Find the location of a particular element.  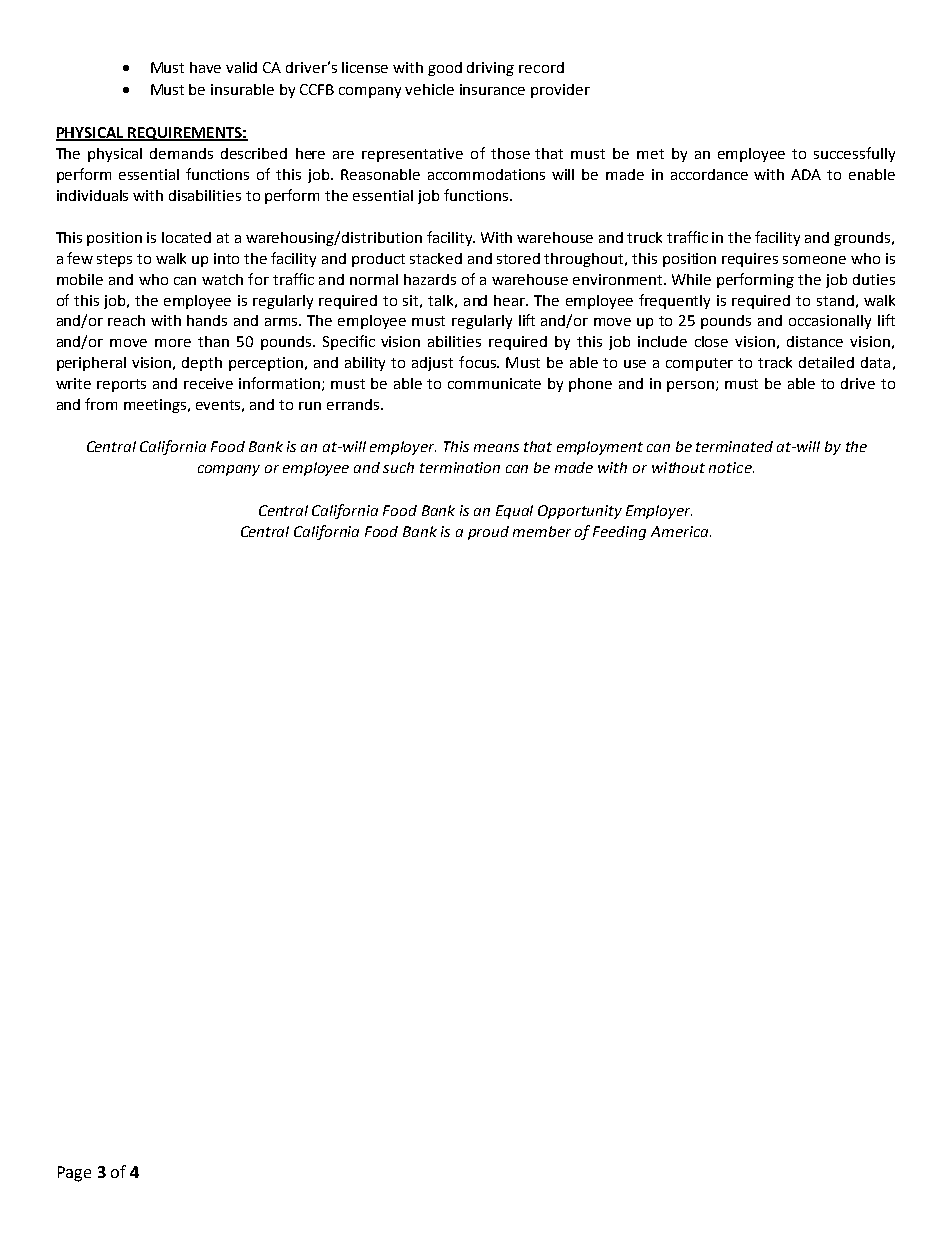

Opportunity is located at coordinates (580, 512).
